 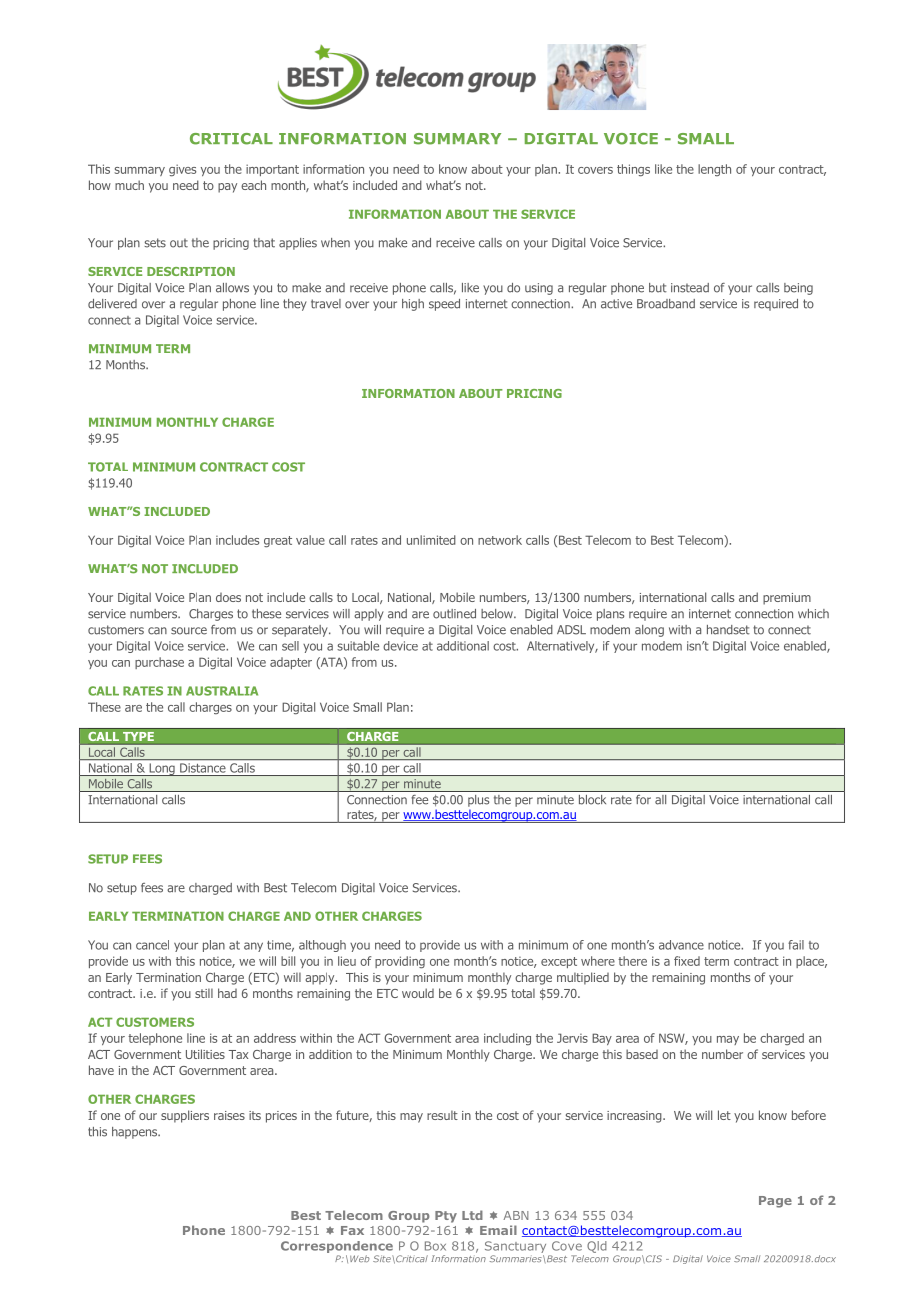 I want to click on happens, so click(x=136, y=1133).
